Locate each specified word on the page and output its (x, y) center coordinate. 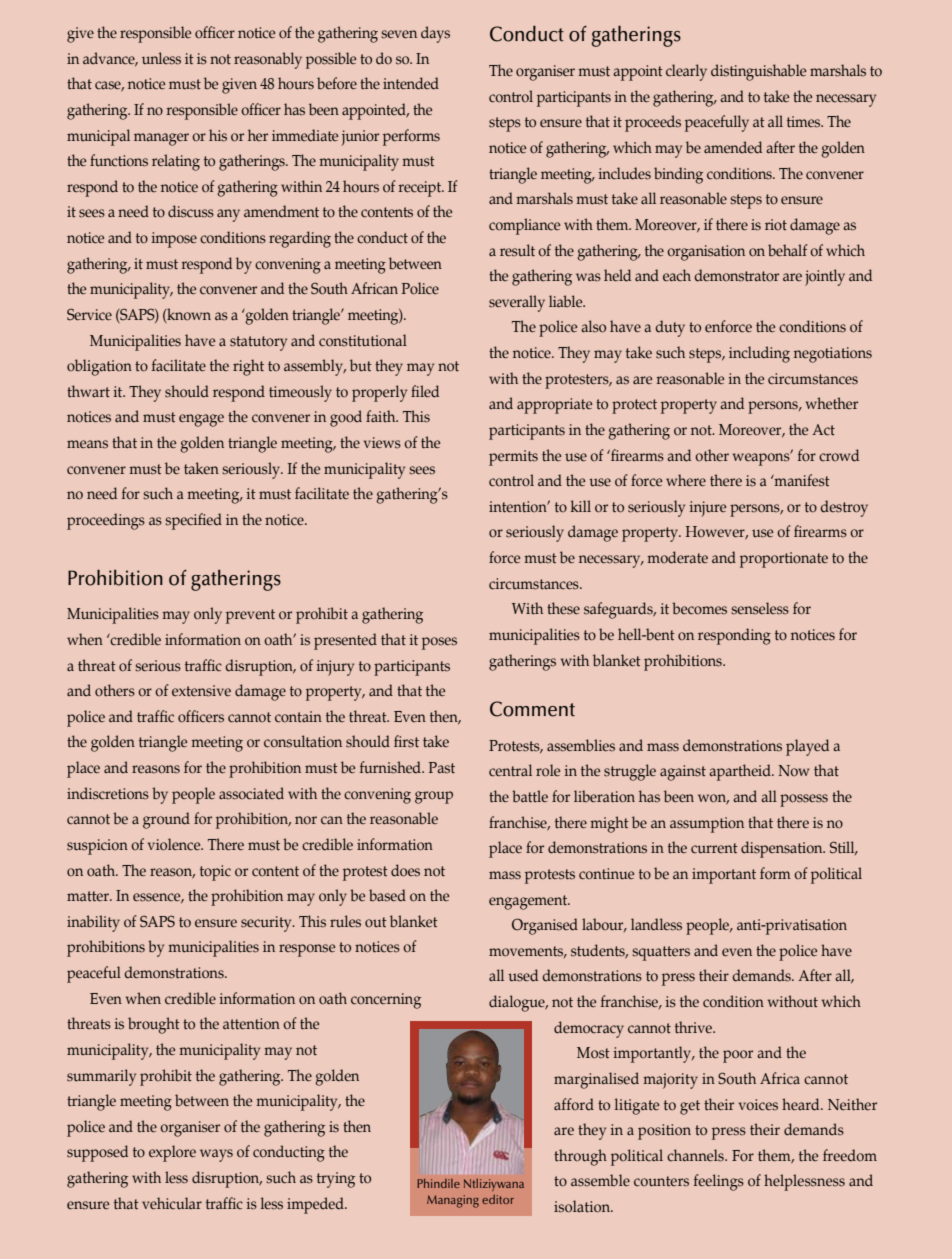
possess (804, 800)
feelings (719, 1182)
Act (823, 430)
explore (172, 1153)
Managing (453, 1201)
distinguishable (758, 72)
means (87, 444)
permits (513, 458)
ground (166, 820)
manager (161, 139)
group (434, 797)
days (435, 34)
